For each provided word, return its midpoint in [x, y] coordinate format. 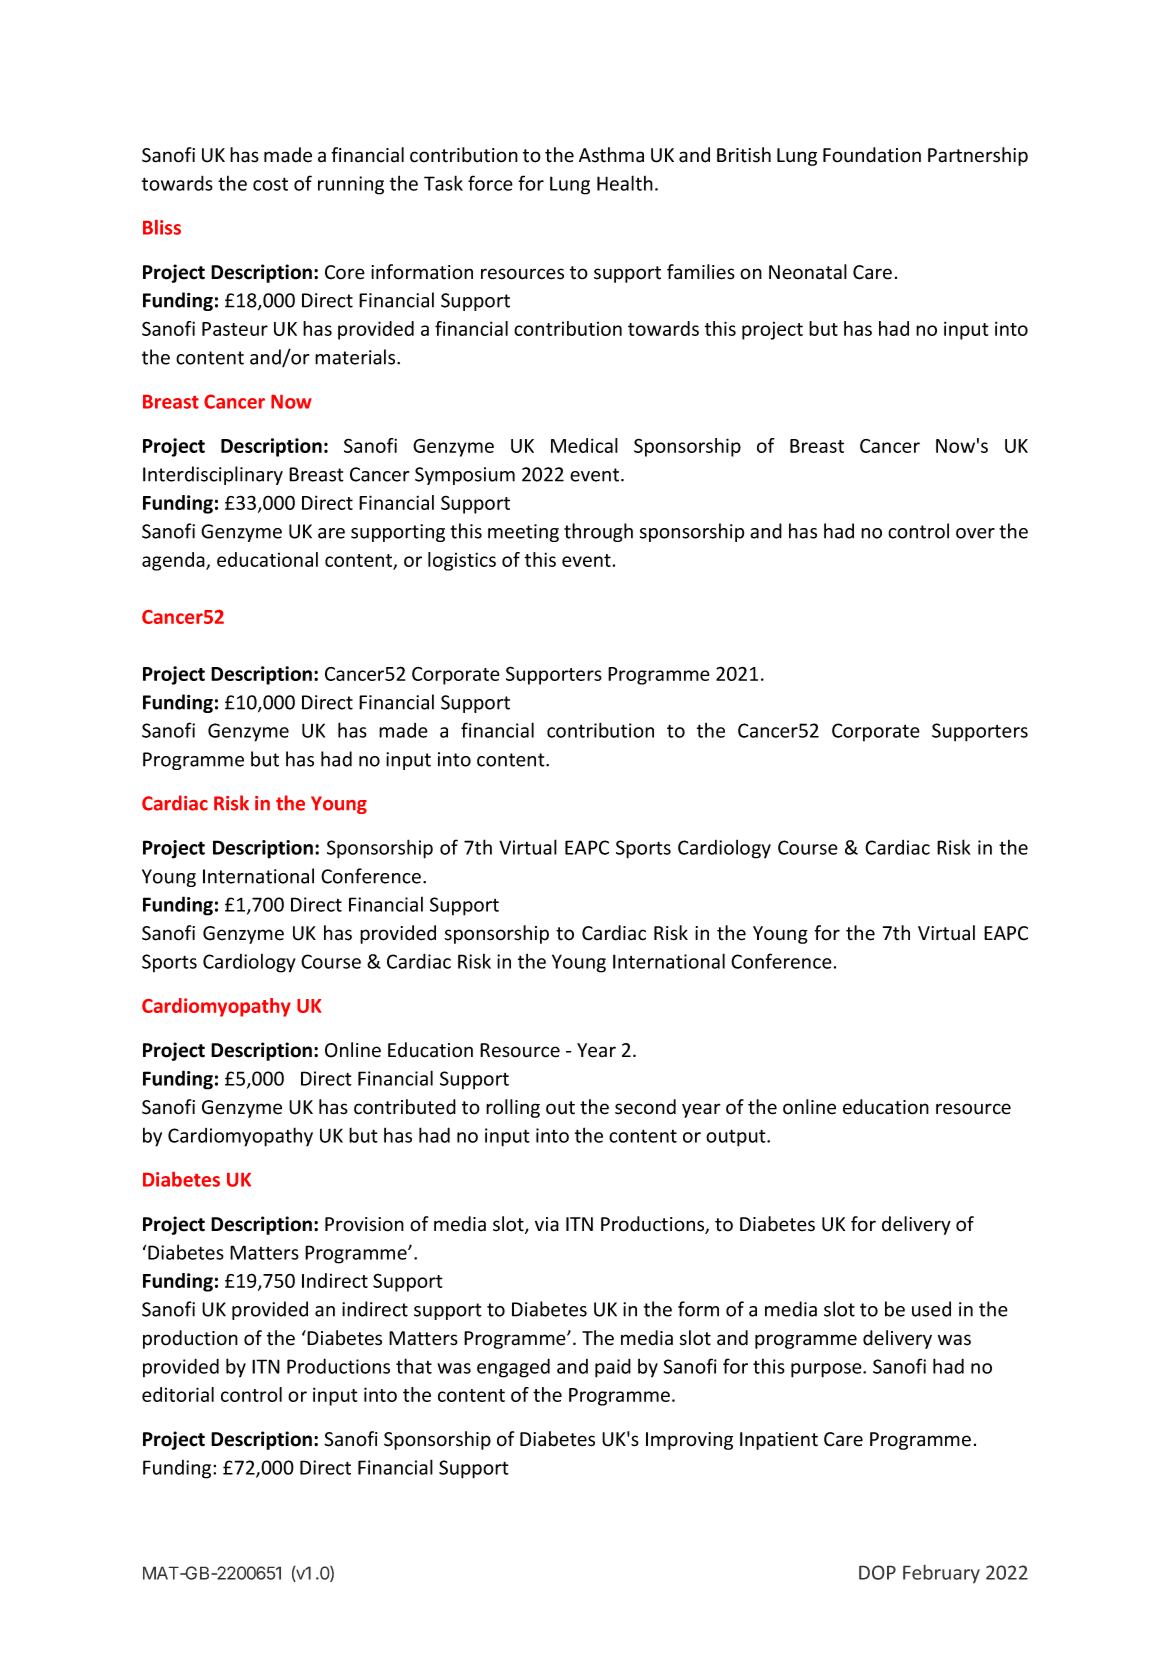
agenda [174, 561]
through [598, 532]
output [737, 1138]
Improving [689, 1441]
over [975, 533]
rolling [513, 1108]
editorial [178, 1394]
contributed [405, 1107]
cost [270, 184]
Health [625, 183]
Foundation [872, 155]
